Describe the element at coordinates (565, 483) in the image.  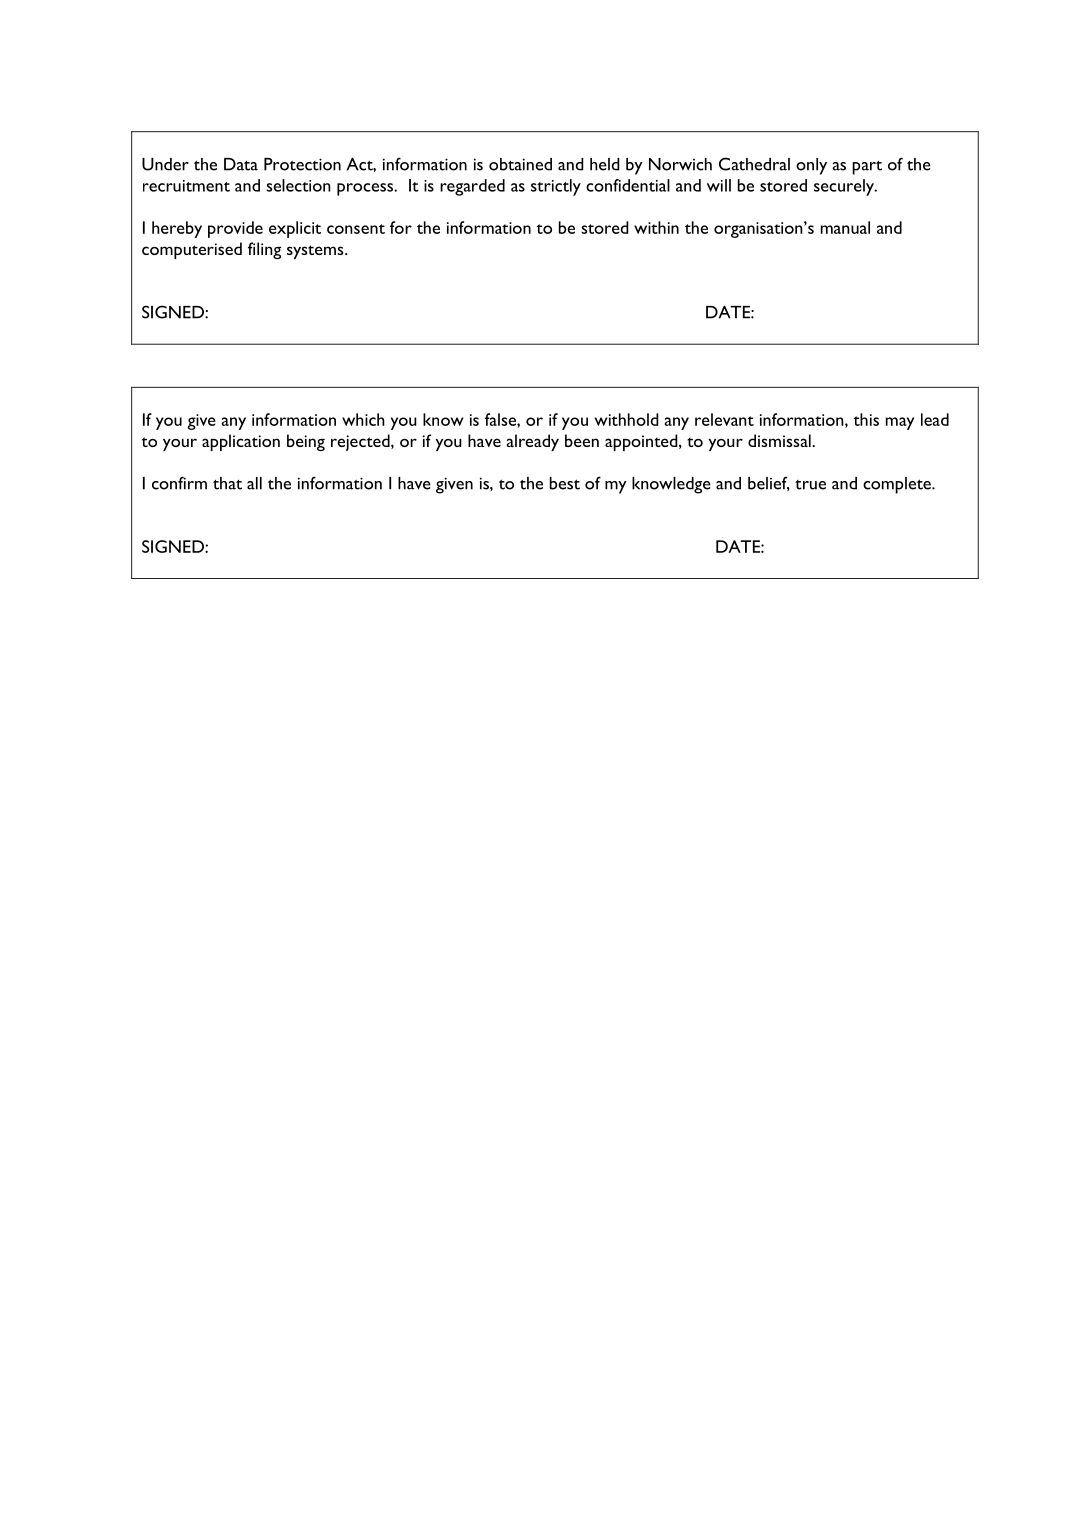
I see `best` at that location.
